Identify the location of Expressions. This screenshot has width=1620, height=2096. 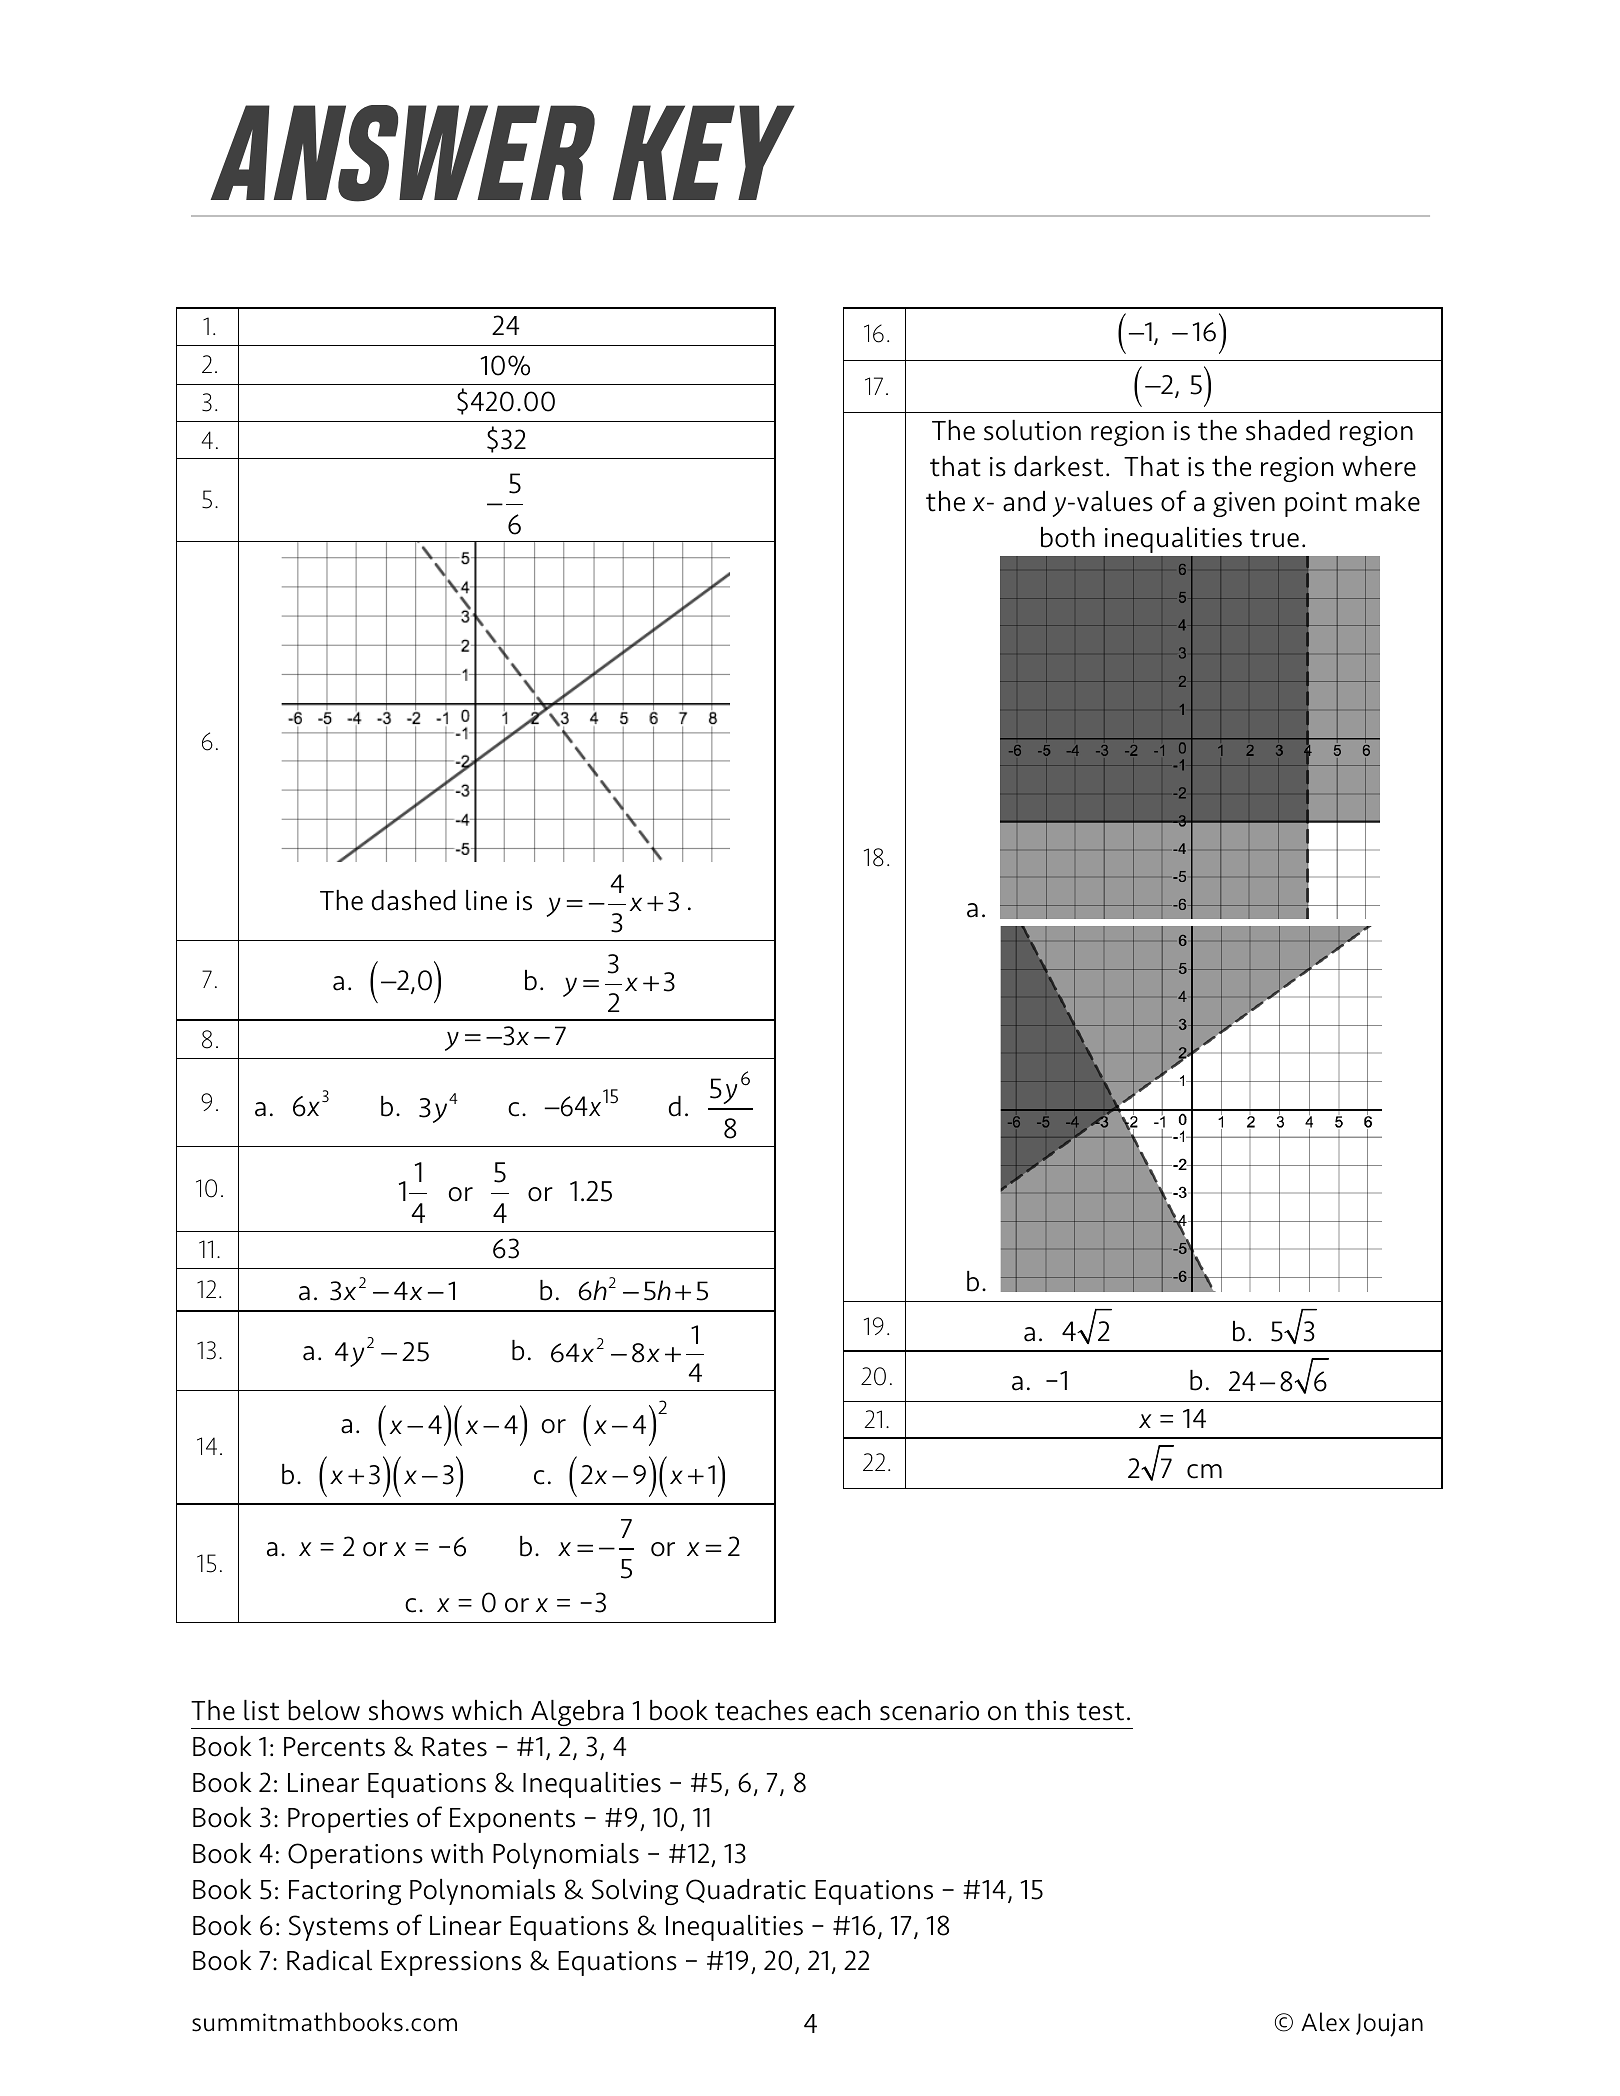
(451, 1963).
